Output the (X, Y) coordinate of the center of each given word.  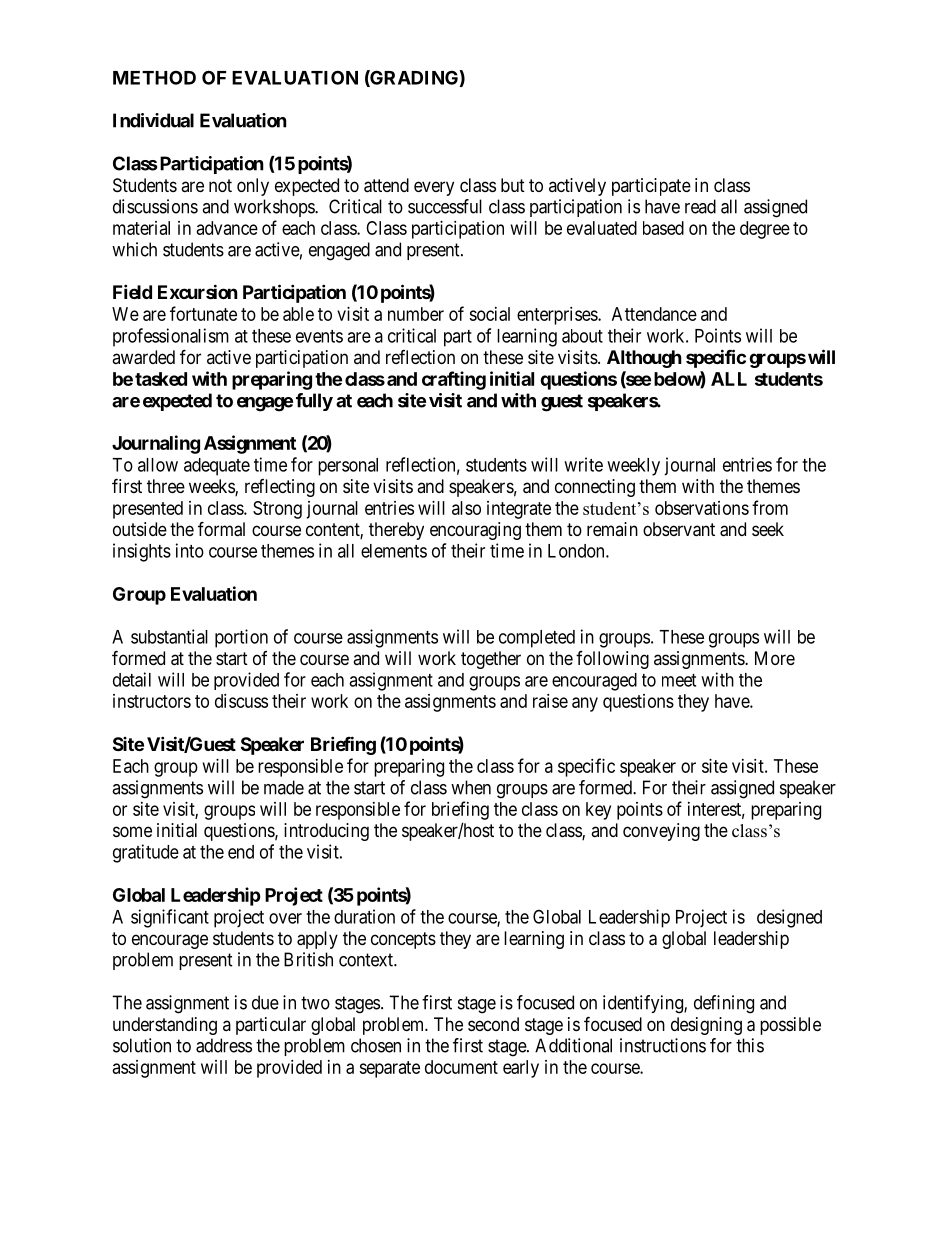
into (190, 550)
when (471, 787)
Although (644, 359)
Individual (153, 120)
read (700, 206)
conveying (661, 832)
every (434, 188)
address (224, 1045)
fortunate (203, 313)
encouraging (475, 531)
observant (679, 529)
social (489, 314)
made (284, 787)
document (461, 1067)
